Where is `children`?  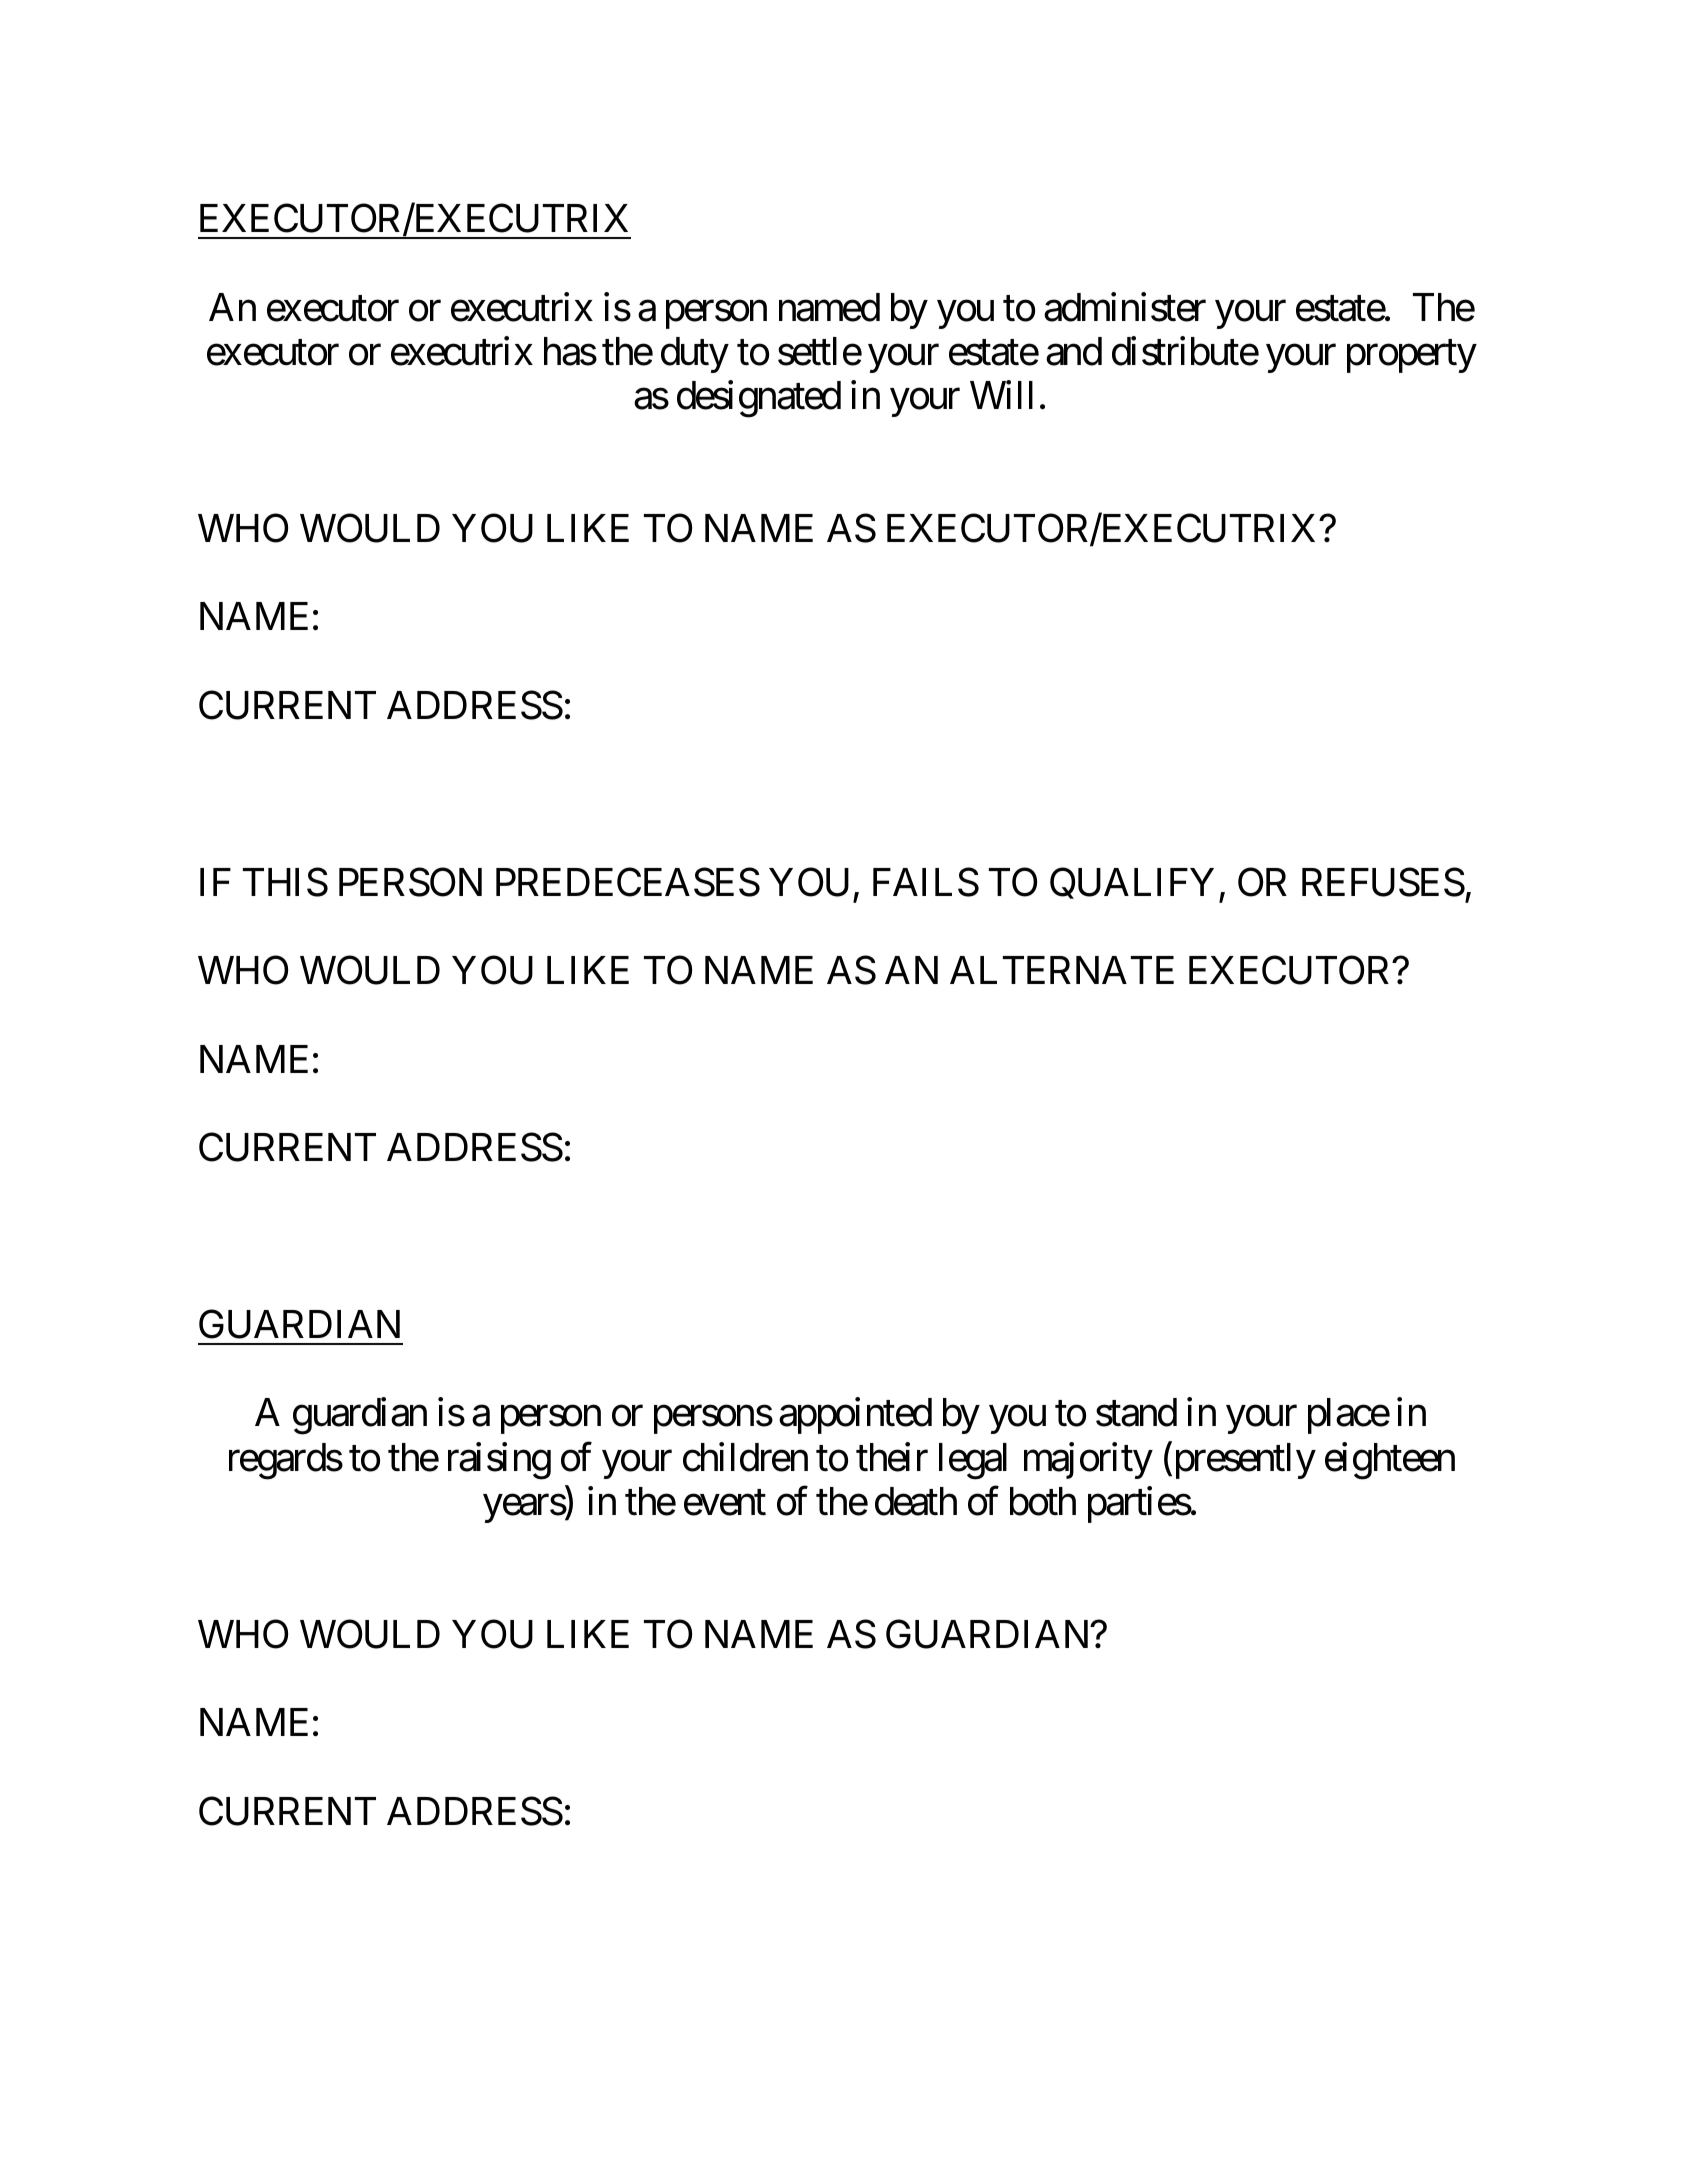 children is located at coordinates (745, 1457).
